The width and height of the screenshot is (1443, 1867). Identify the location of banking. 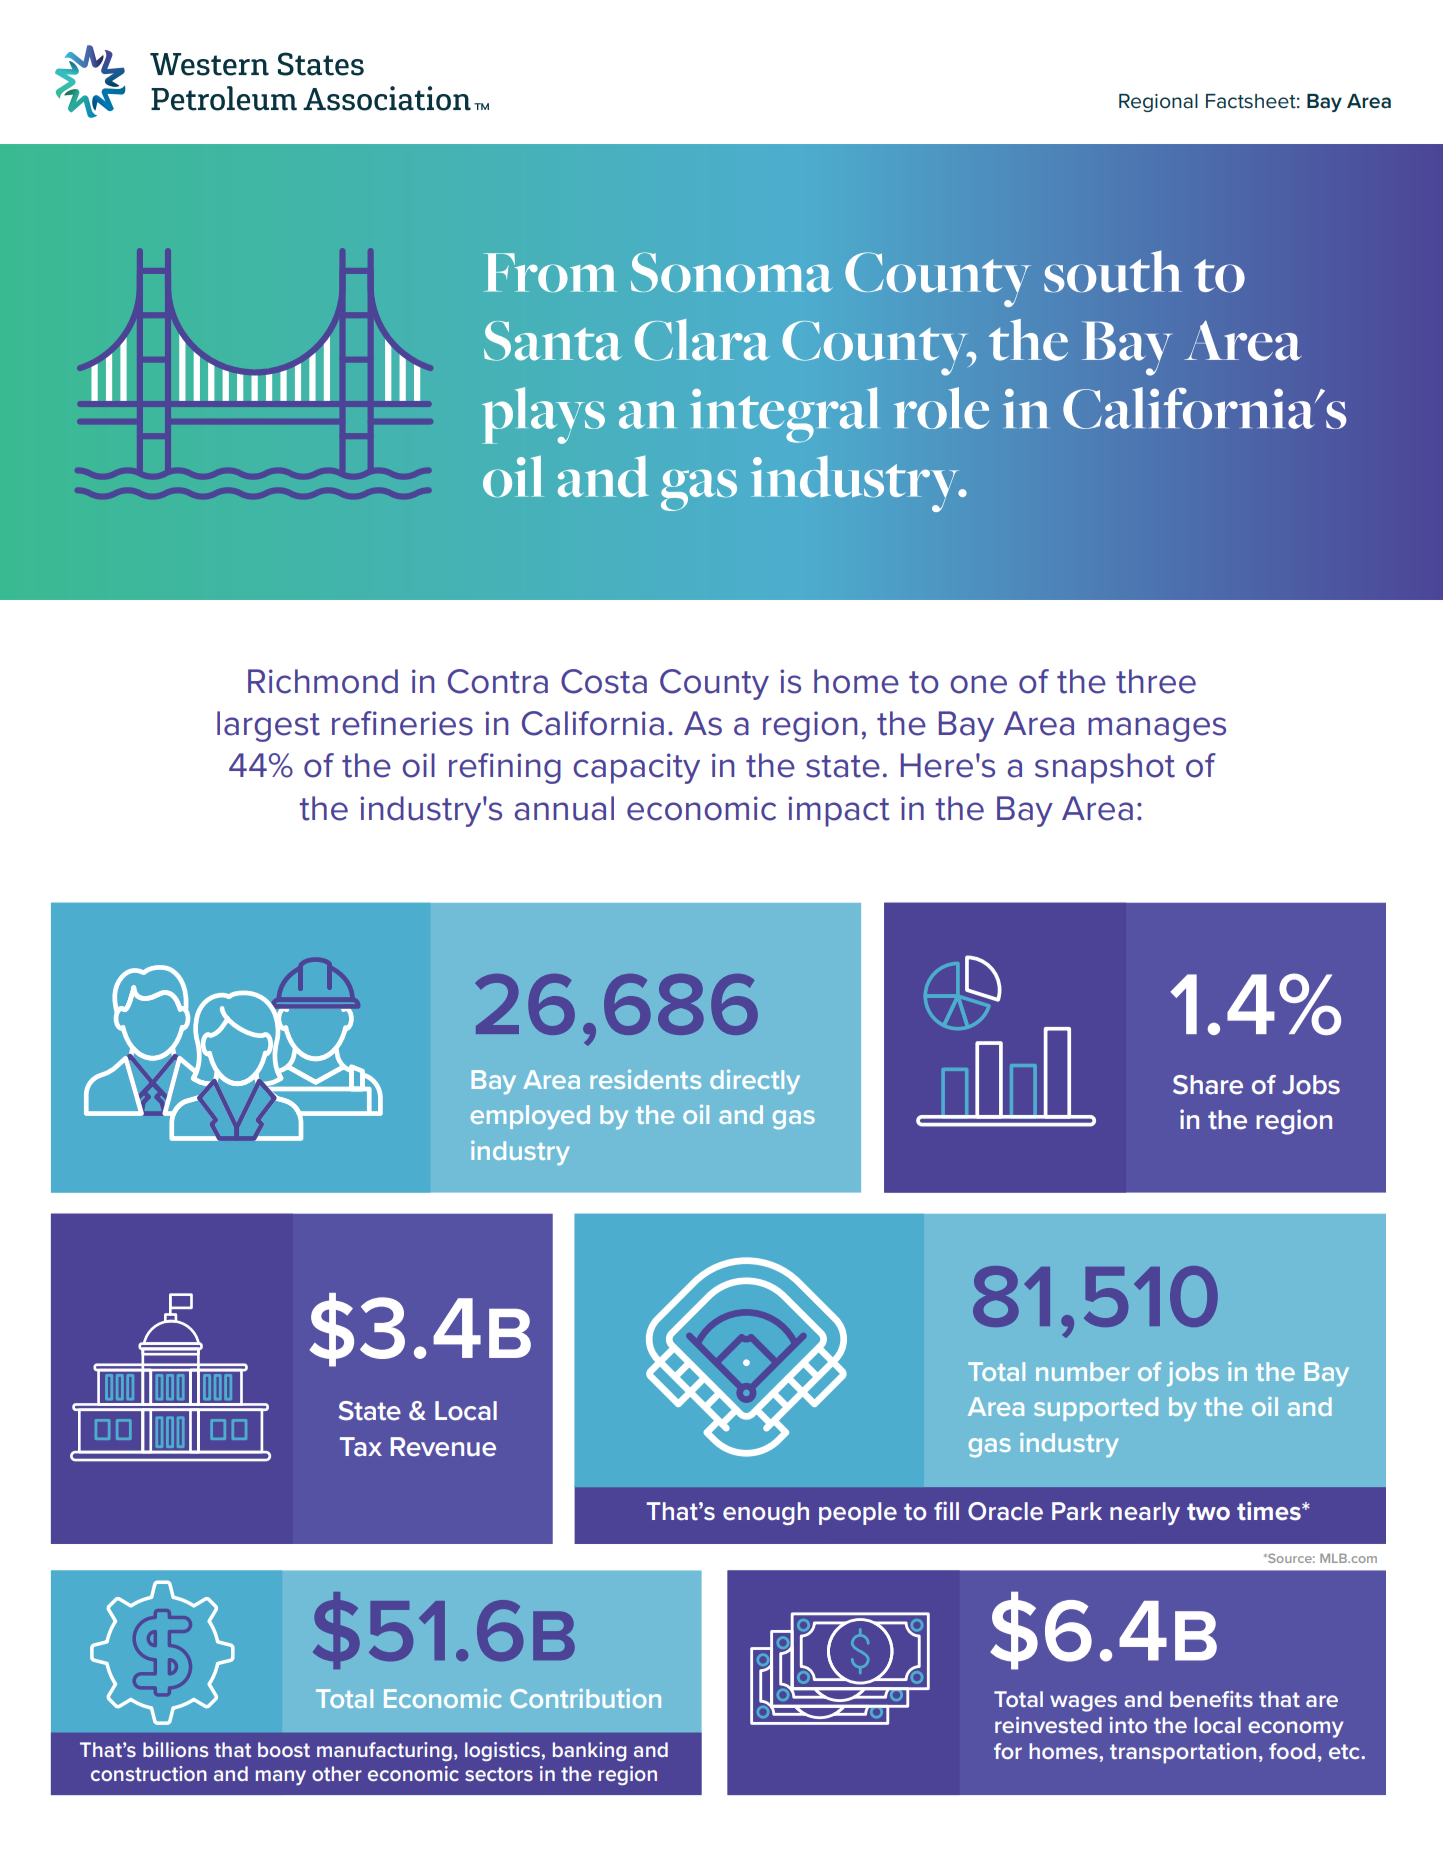
(590, 1751).
